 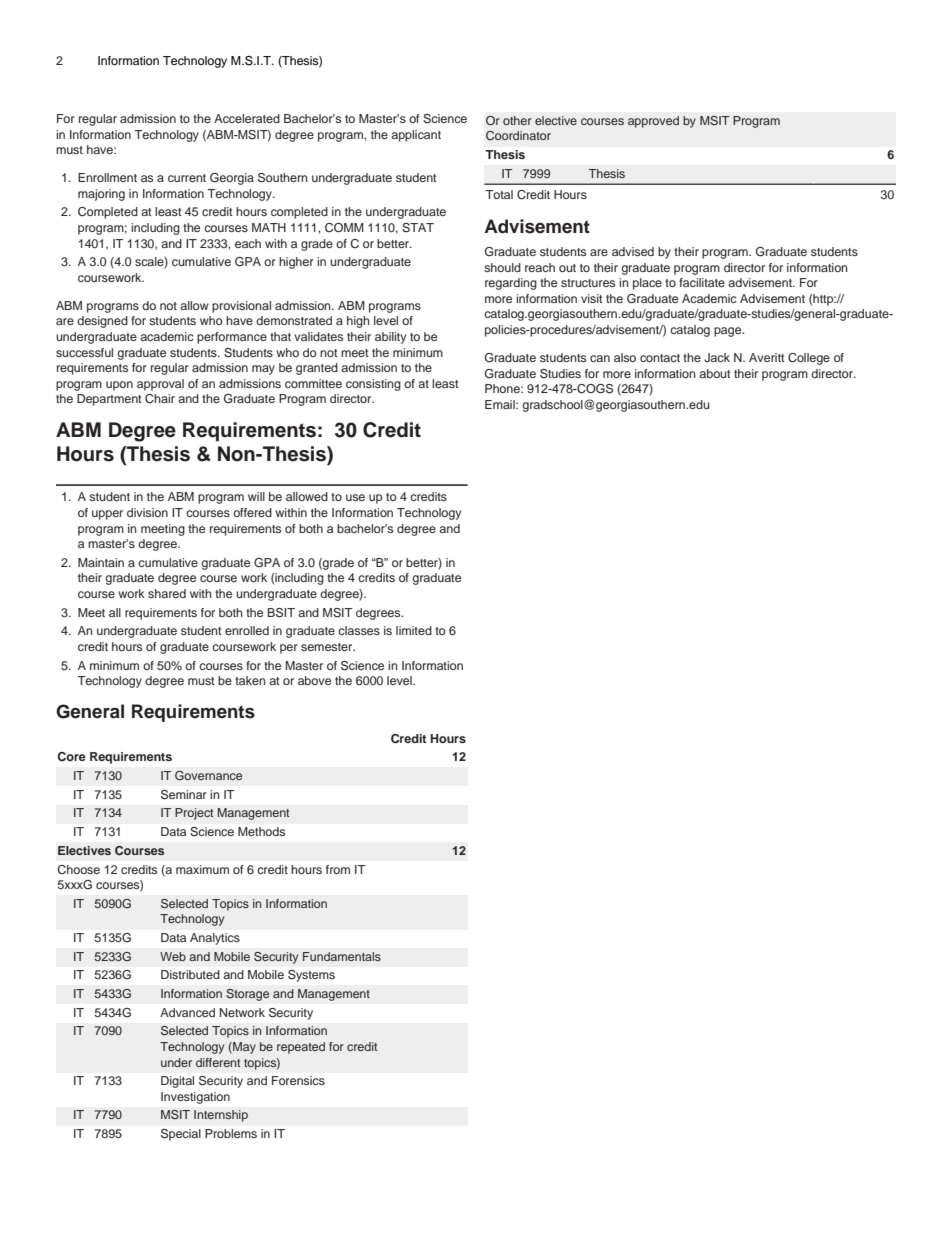 What do you see at coordinates (416, 136) in the document?
I see `applicant` at bounding box center [416, 136].
